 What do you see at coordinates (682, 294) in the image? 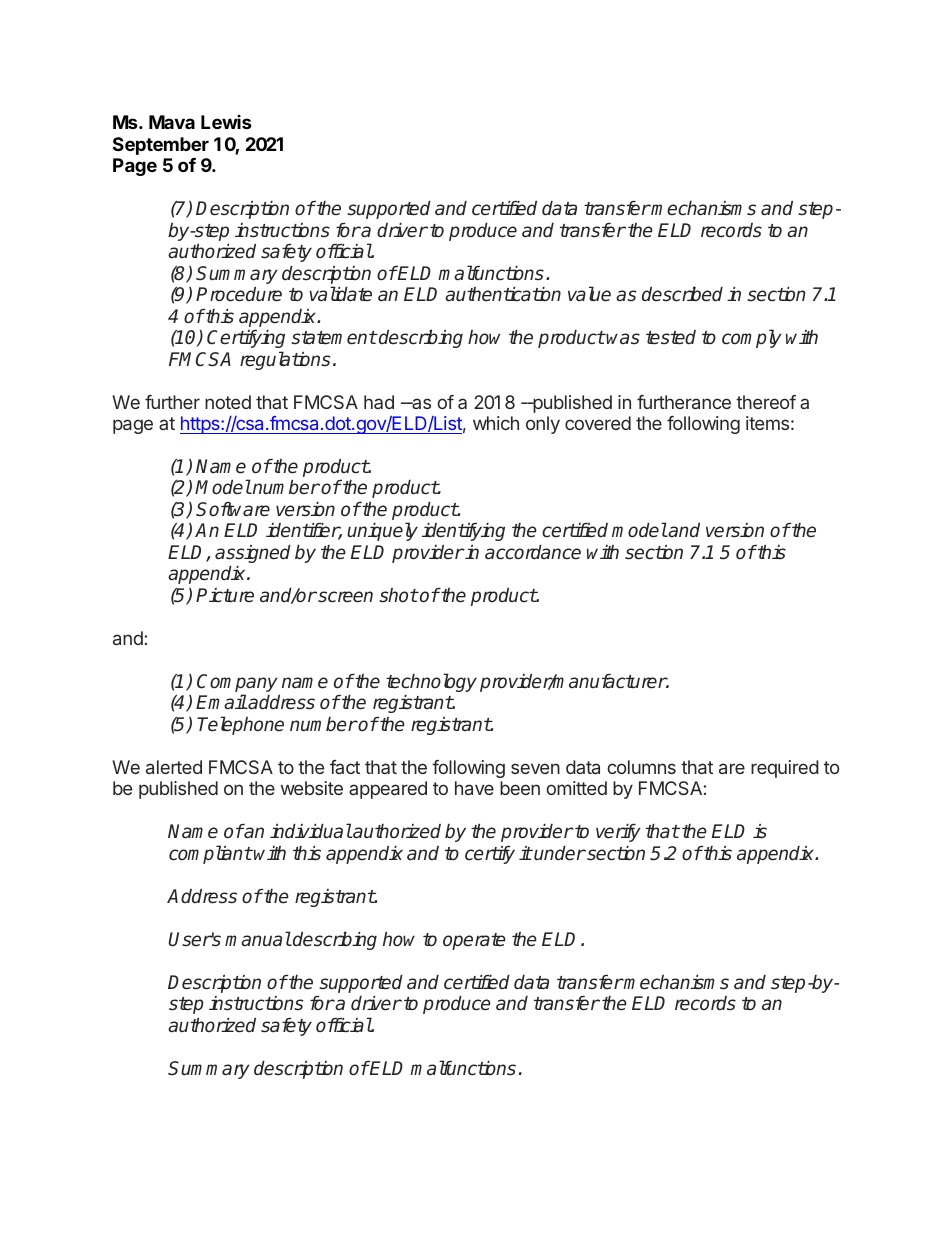
I see `described` at bounding box center [682, 294].
